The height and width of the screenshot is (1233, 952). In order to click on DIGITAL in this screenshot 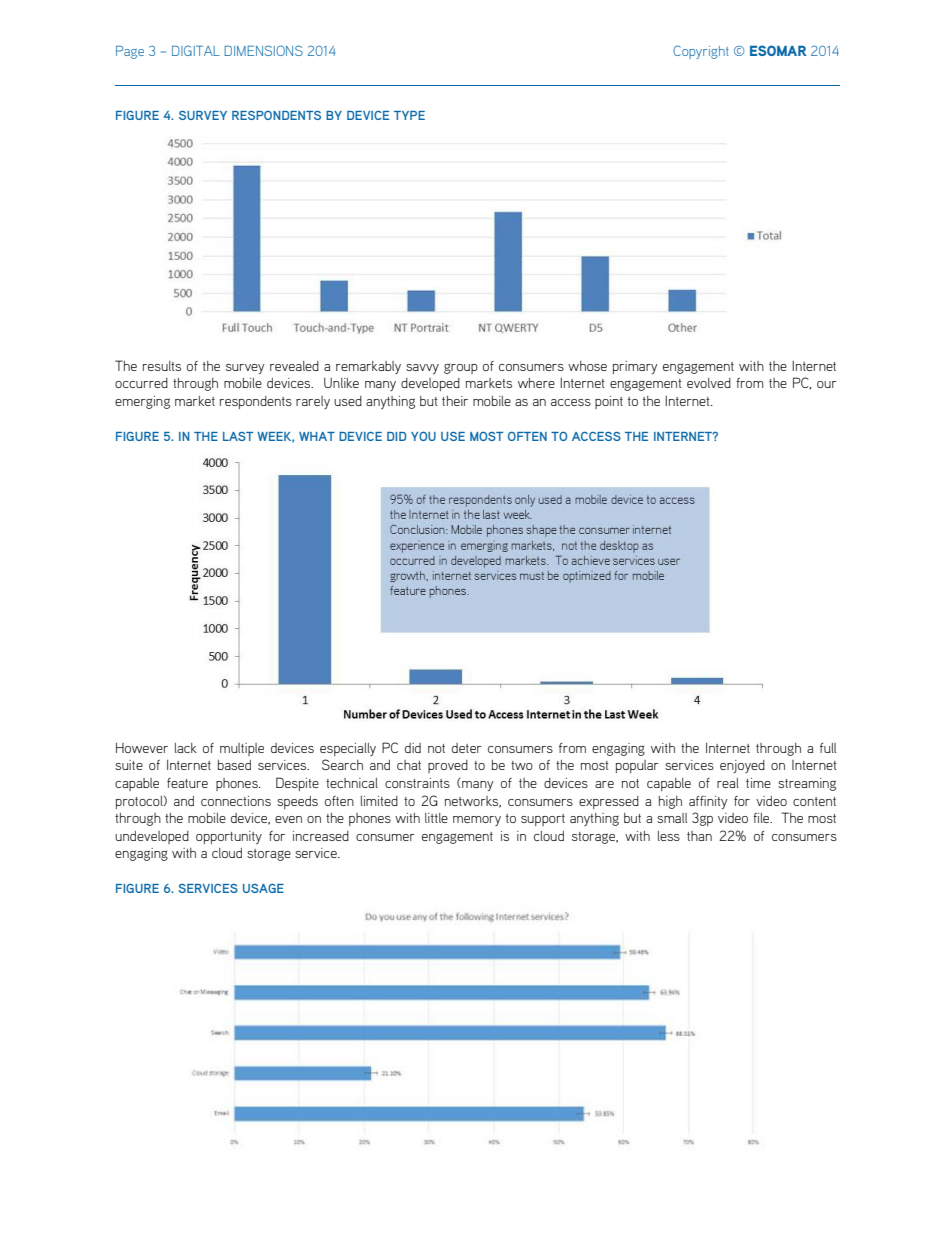, I will do `click(196, 50)`.
